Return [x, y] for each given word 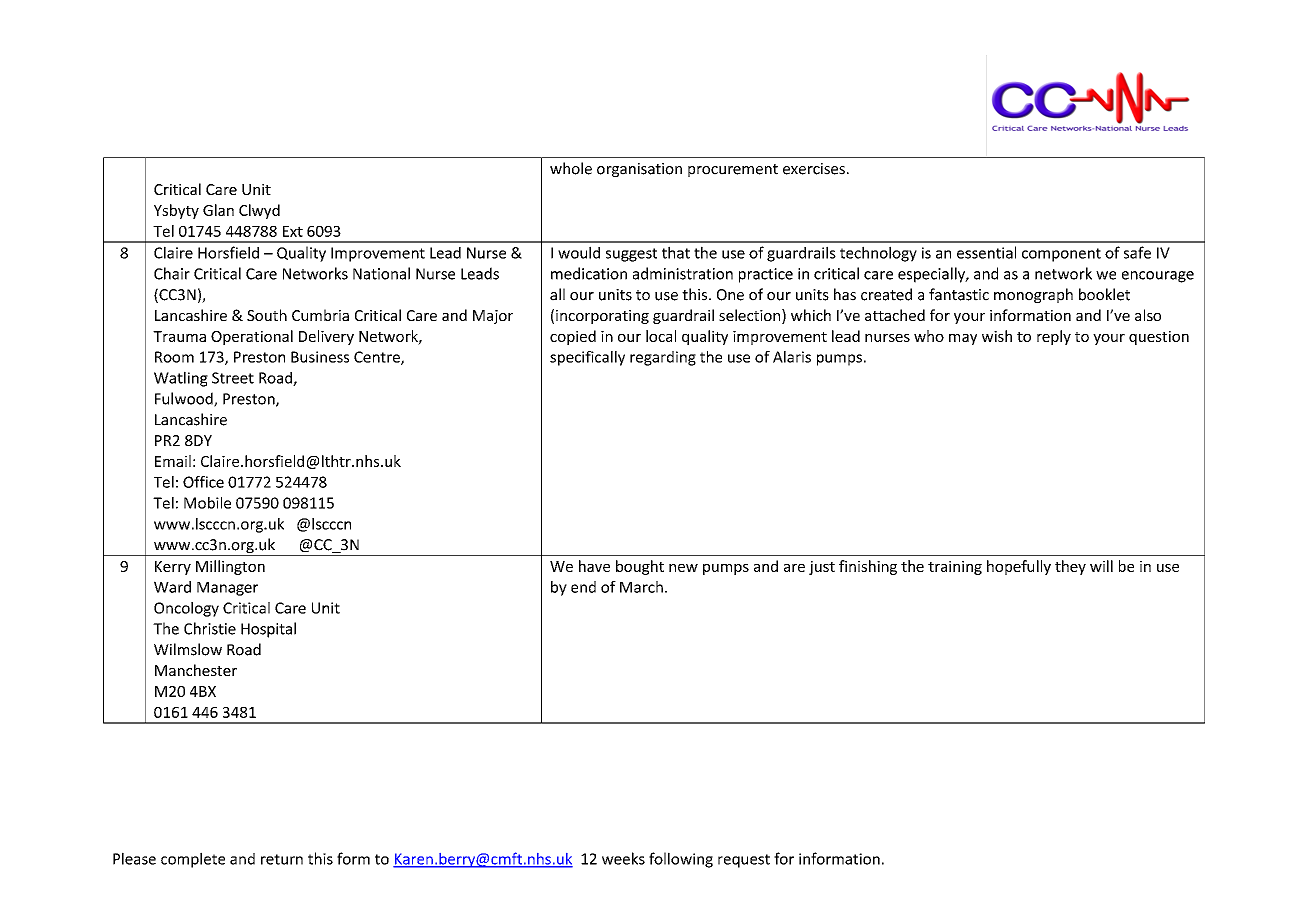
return [282, 859]
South [267, 315]
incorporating [602, 317]
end [583, 587]
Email [173, 461]
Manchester [196, 670]
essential [986, 252]
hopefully [1019, 567]
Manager [227, 589]
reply [1054, 337]
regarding [663, 358]
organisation [639, 170]
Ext [293, 231]
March [641, 587]
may [963, 339]
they [1070, 567]
